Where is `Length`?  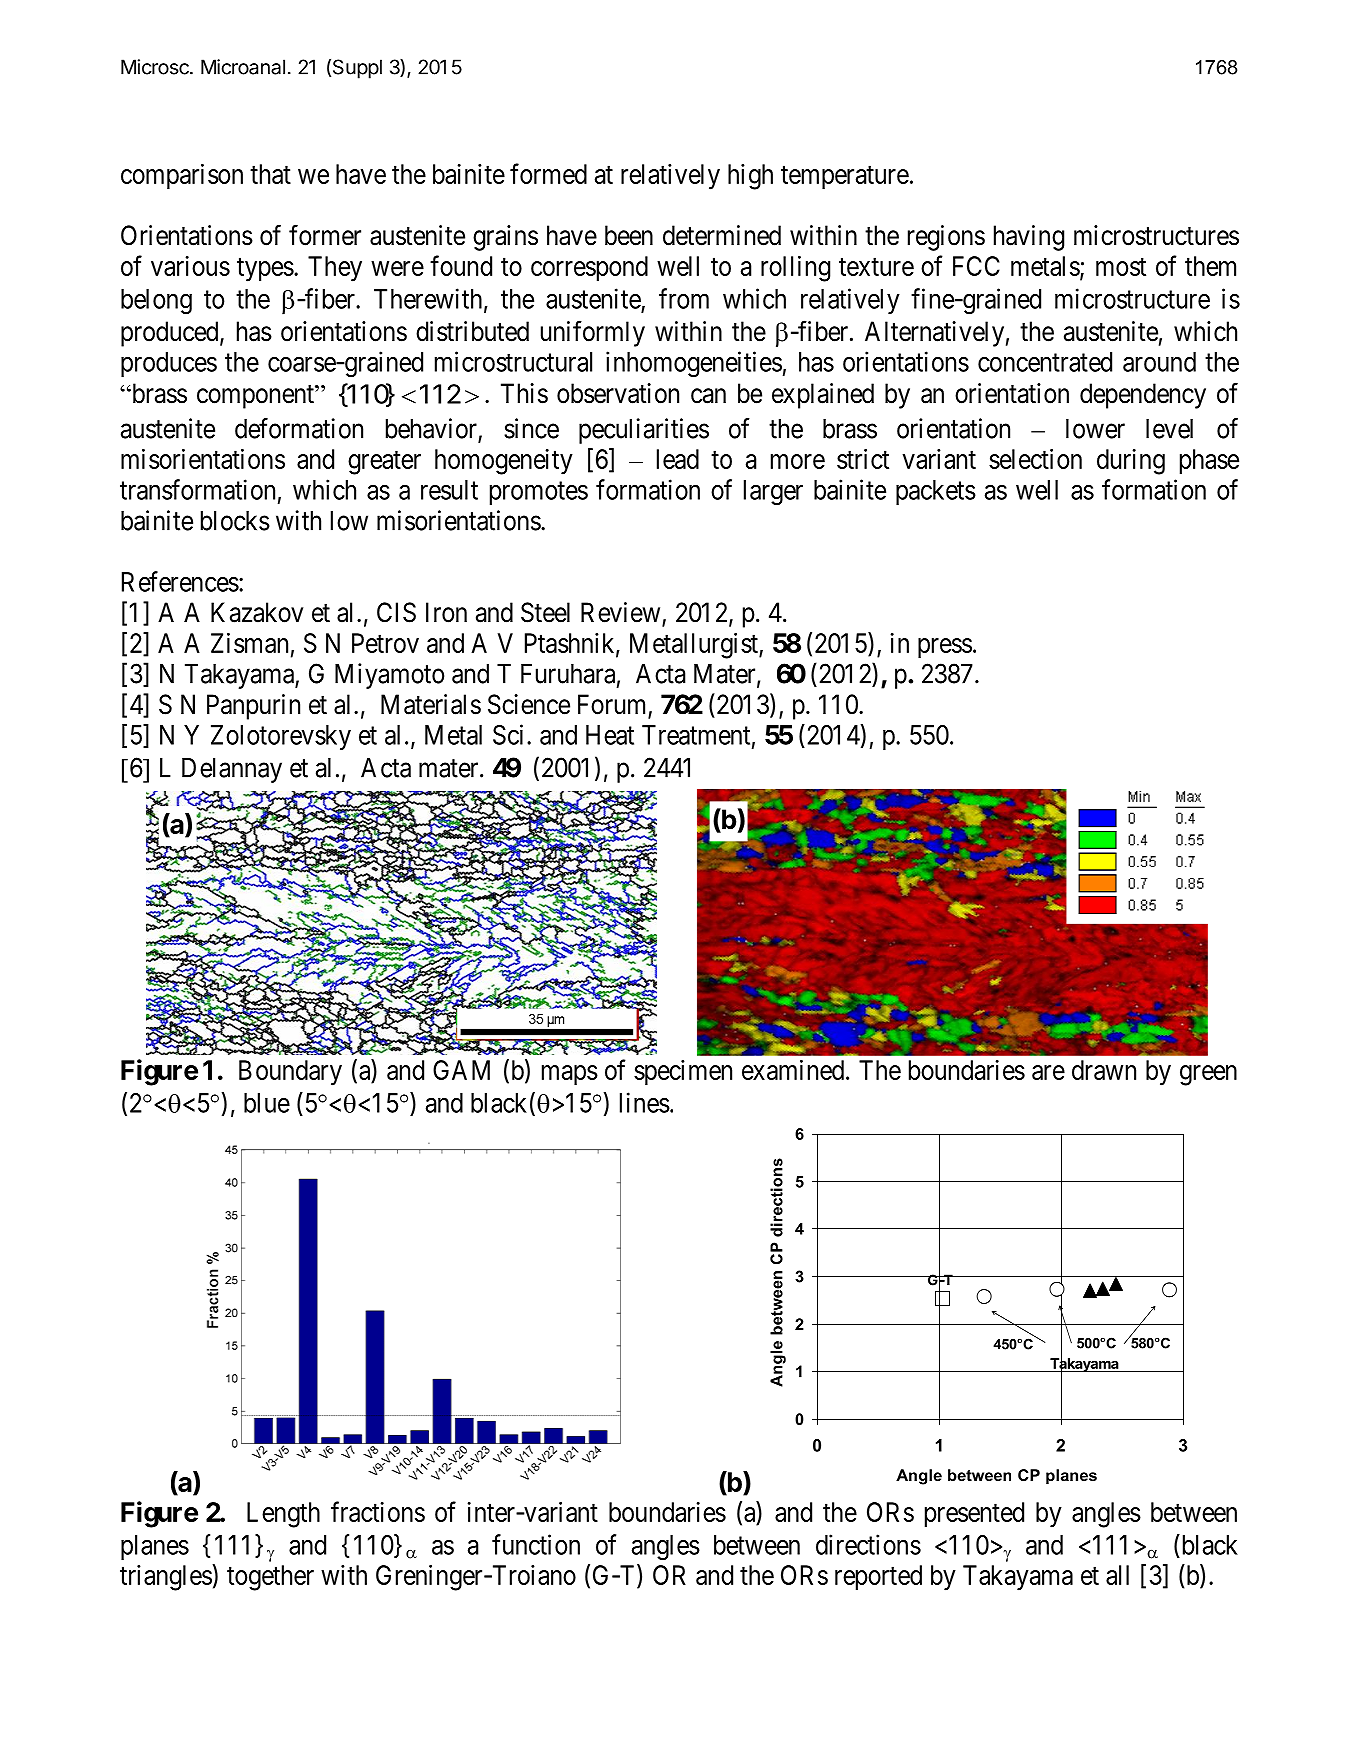 Length is located at coordinates (283, 1515).
